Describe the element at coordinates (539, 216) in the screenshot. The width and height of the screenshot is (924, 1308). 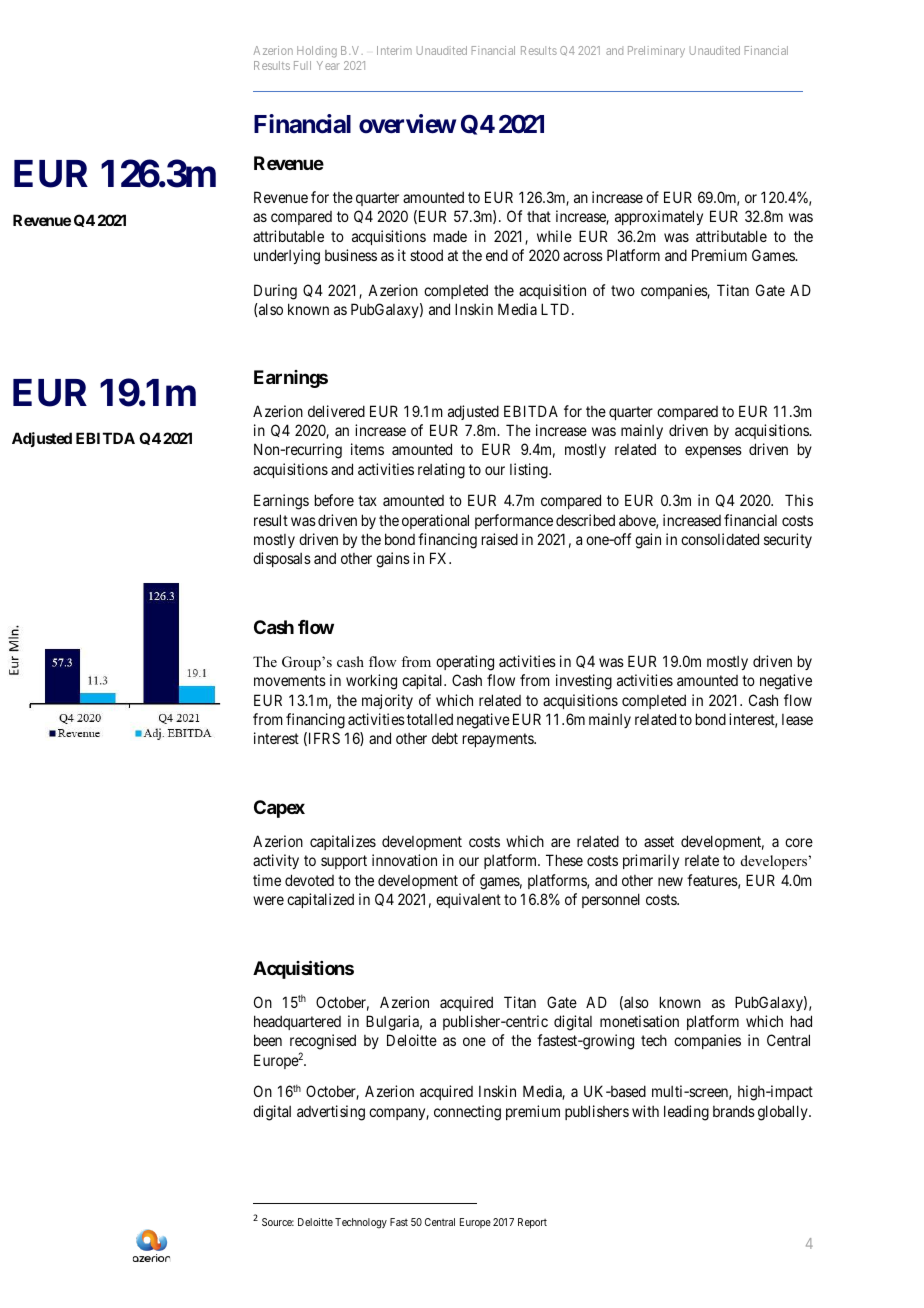
I see `that` at that location.
